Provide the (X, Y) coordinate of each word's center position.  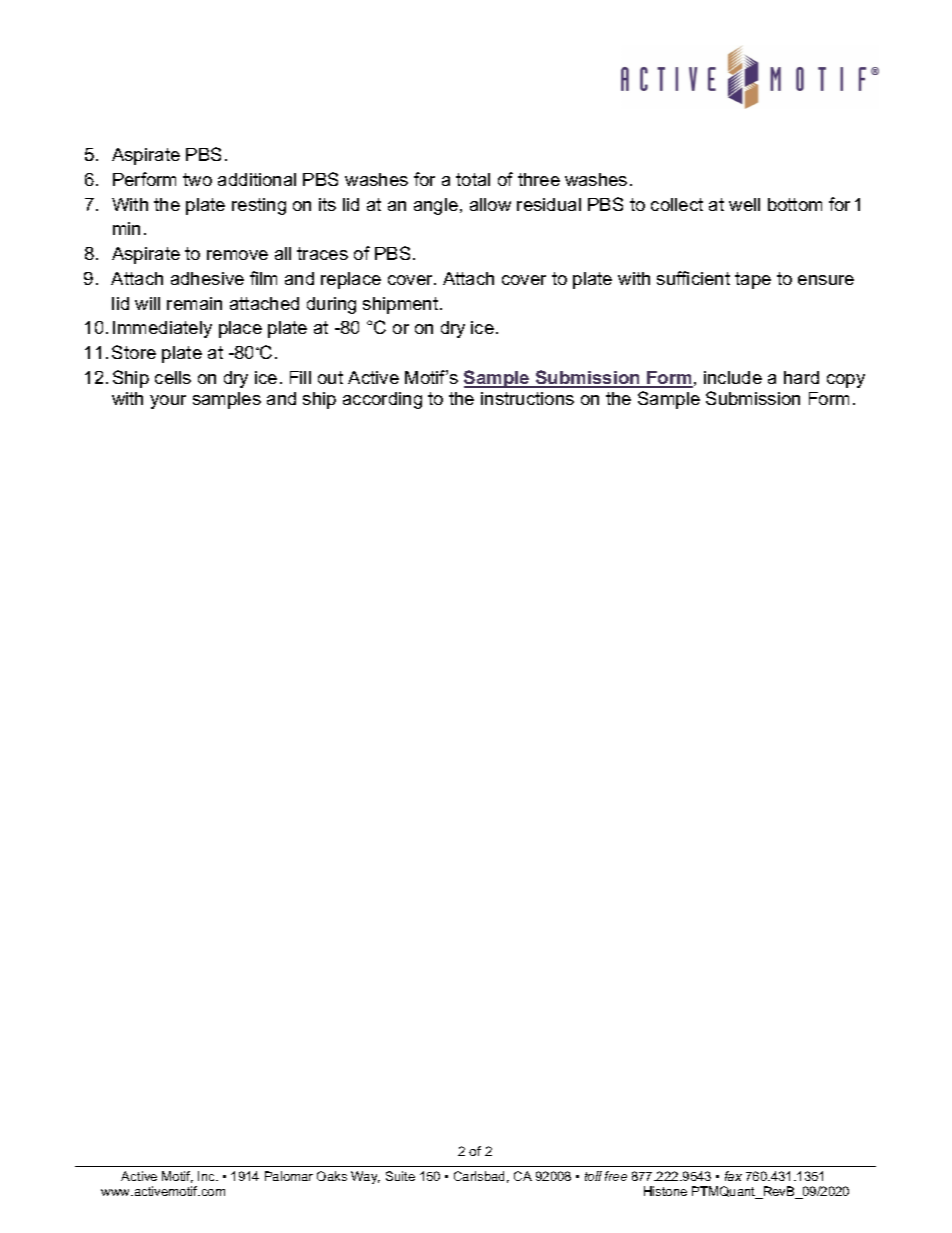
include (733, 377)
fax (733, 1176)
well (744, 204)
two (197, 179)
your (168, 402)
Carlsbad (479, 1176)
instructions (527, 398)
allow (490, 204)
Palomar (289, 1176)
